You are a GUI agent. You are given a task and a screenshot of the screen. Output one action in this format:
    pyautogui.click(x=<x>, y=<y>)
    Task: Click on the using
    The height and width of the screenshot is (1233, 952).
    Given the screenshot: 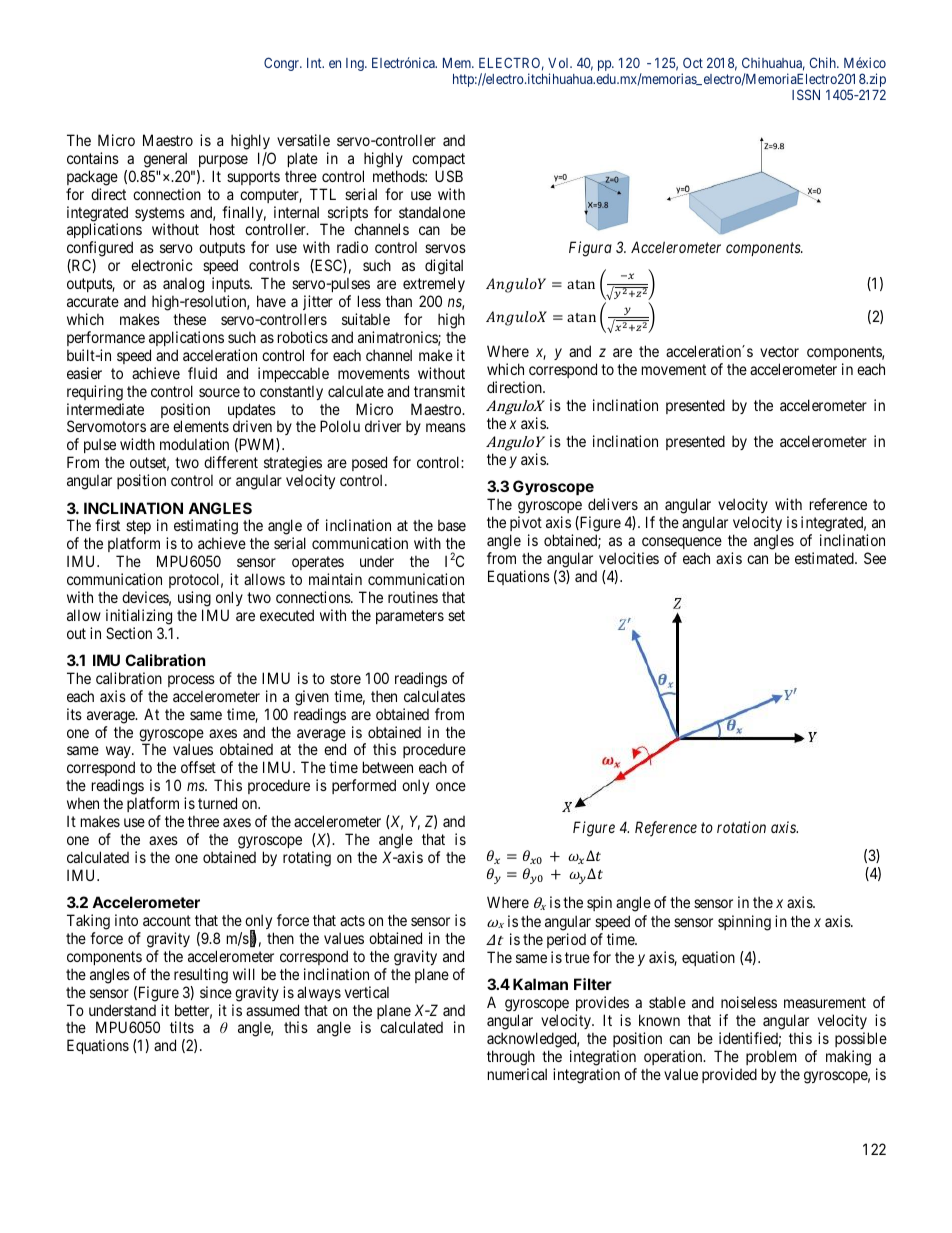 What is the action you would take?
    pyautogui.click(x=194, y=599)
